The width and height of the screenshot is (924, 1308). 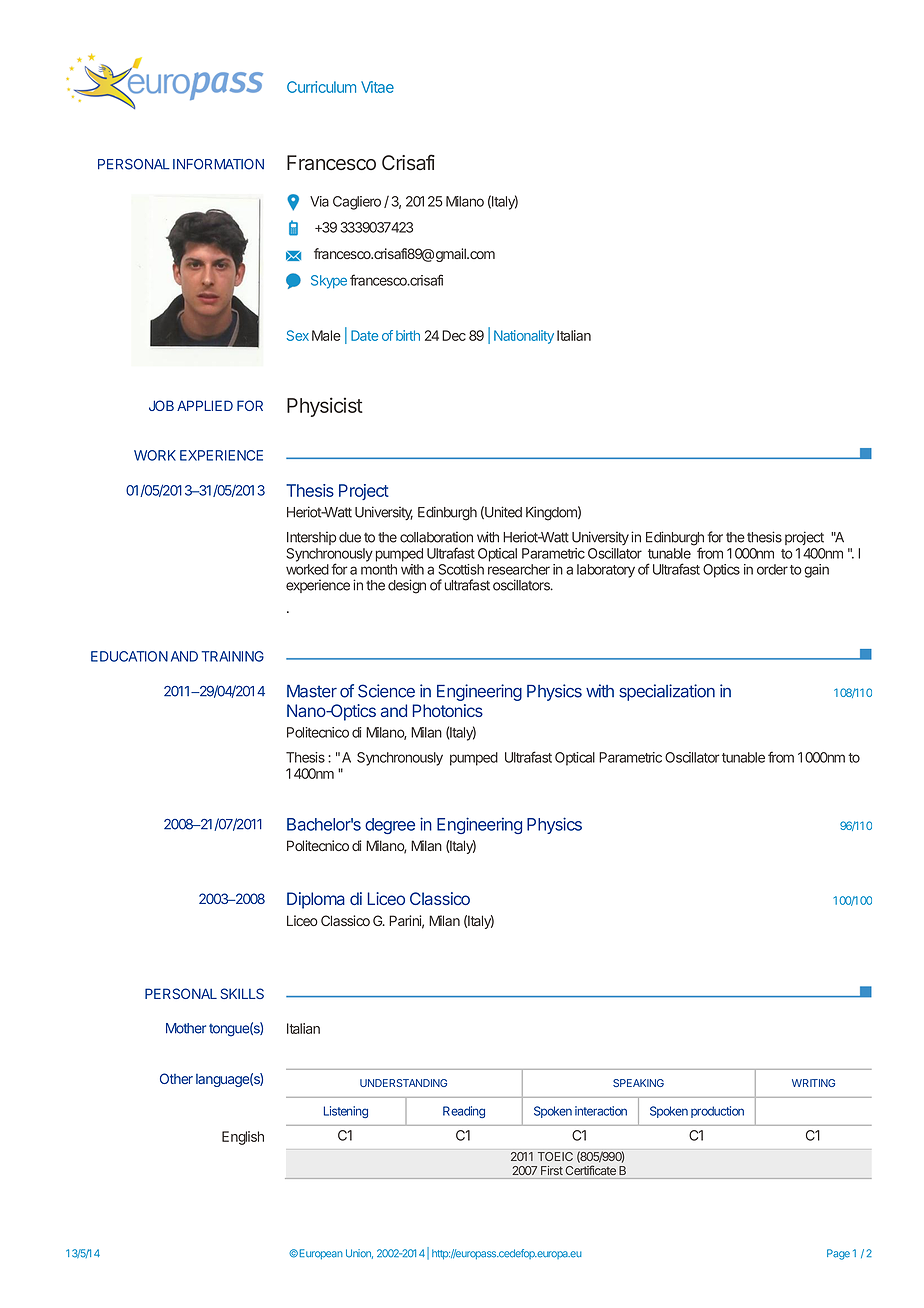 What do you see at coordinates (524, 337) in the screenshot?
I see `Nationality` at bounding box center [524, 337].
